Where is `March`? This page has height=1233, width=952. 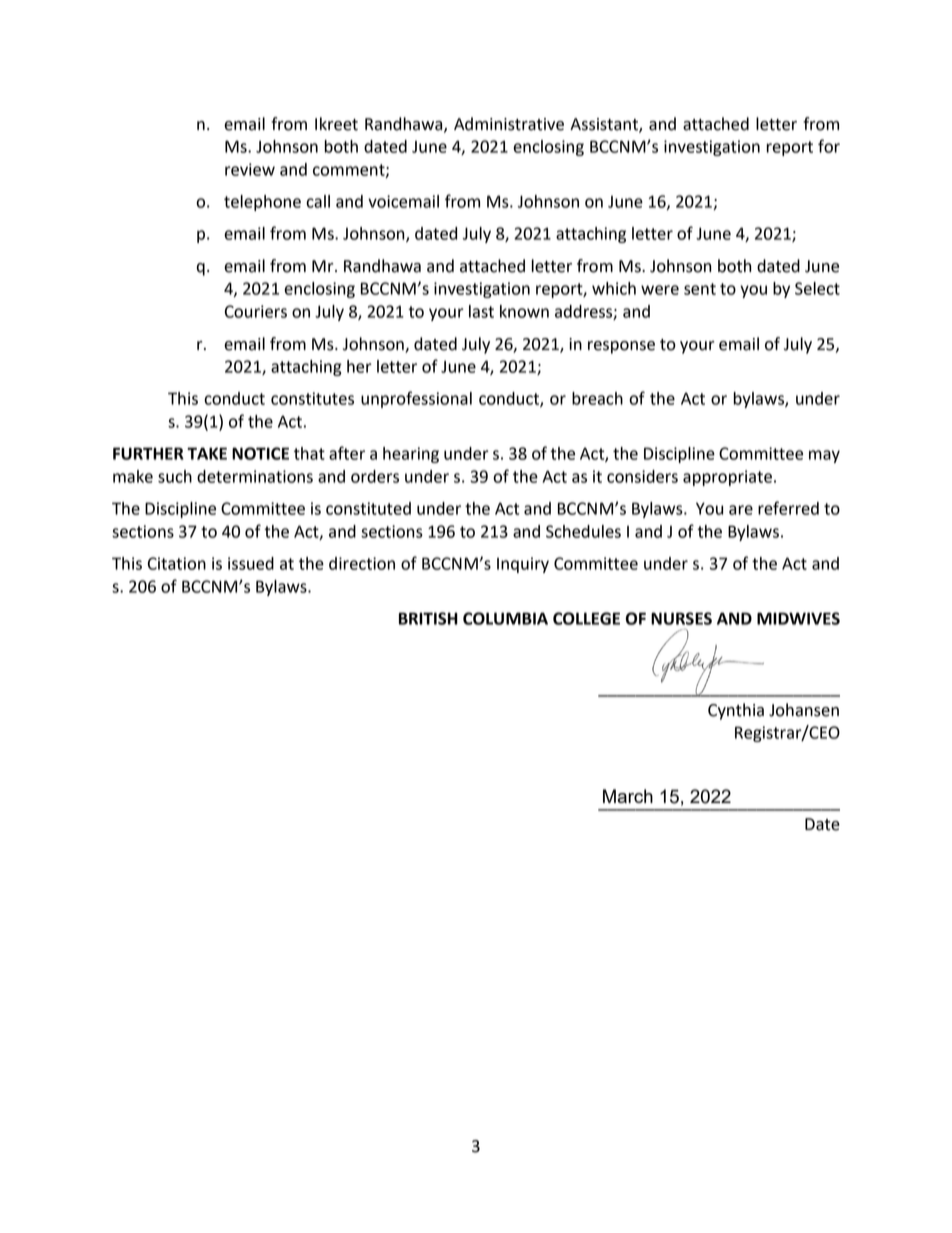 March is located at coordinates (628, 796).
